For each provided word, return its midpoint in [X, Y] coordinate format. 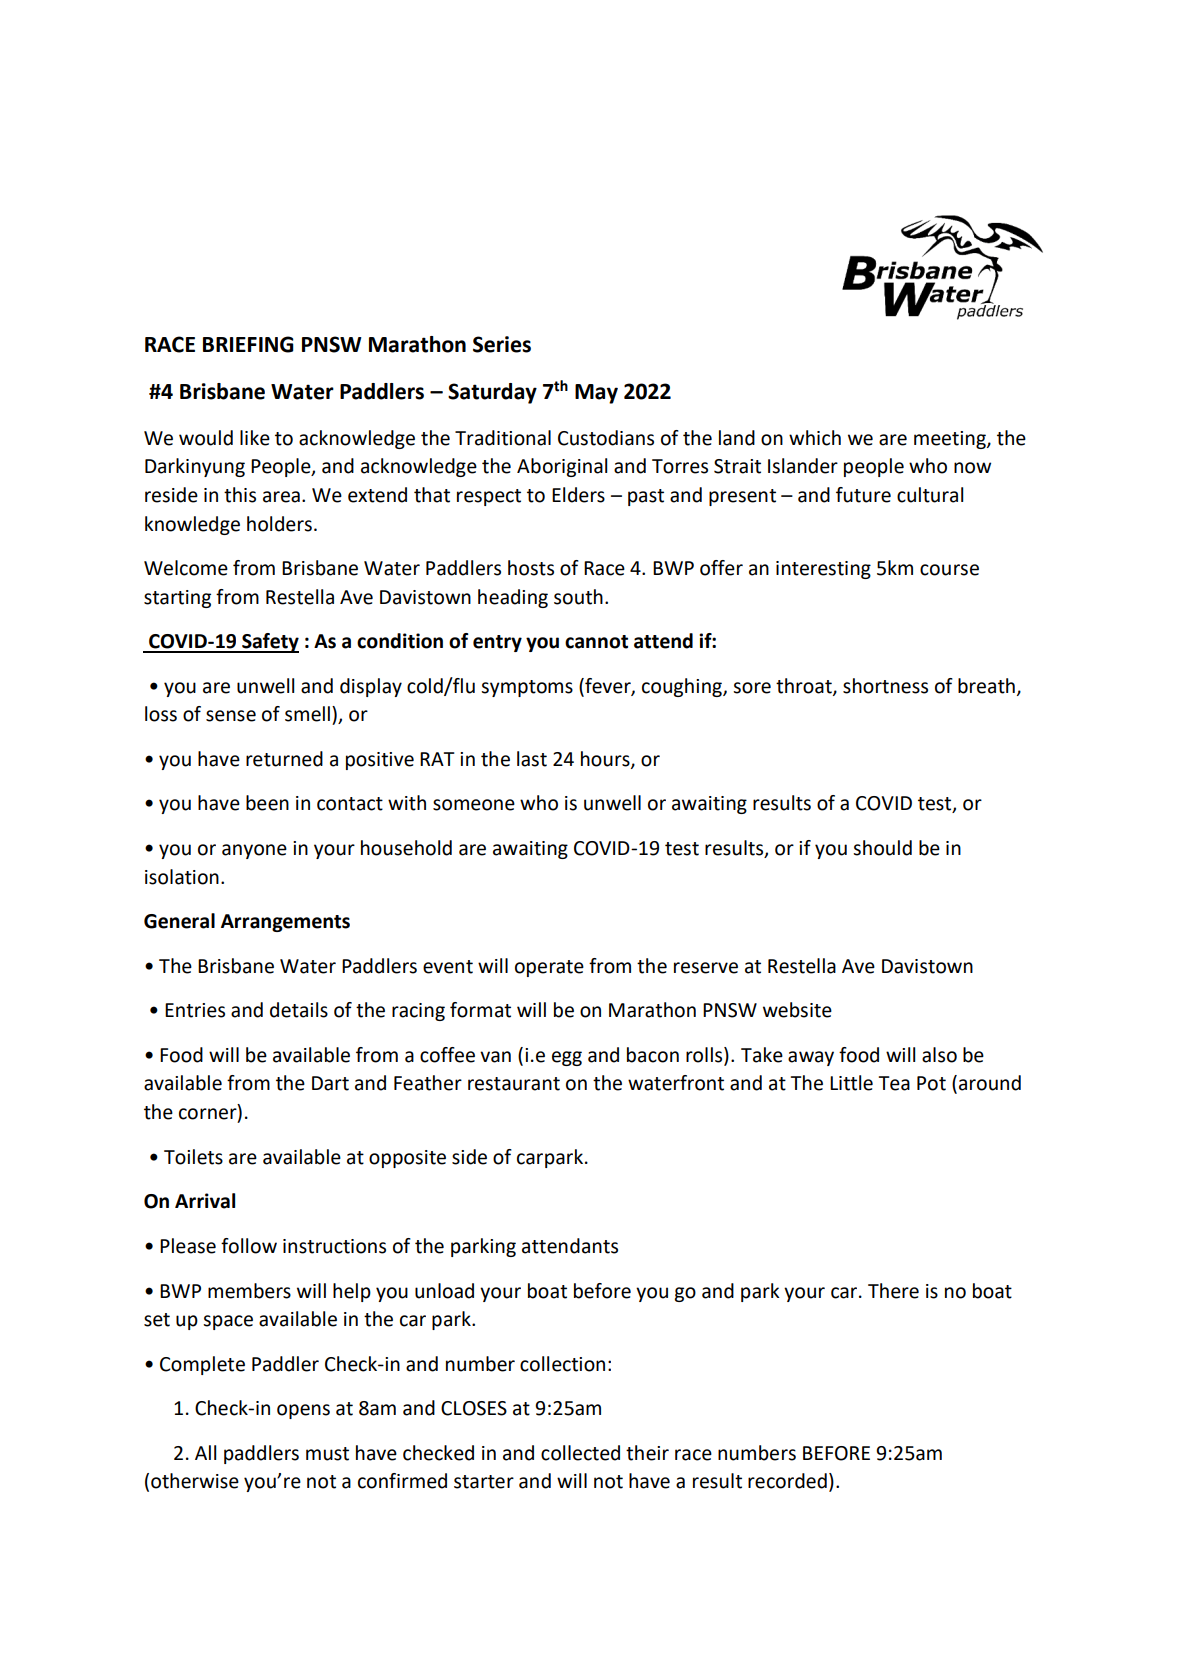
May [596, 394]
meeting [951, 440]
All [205, 1452]
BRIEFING [248, 344]
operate [549, 968]
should [882, 848]
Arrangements [285, 923]
